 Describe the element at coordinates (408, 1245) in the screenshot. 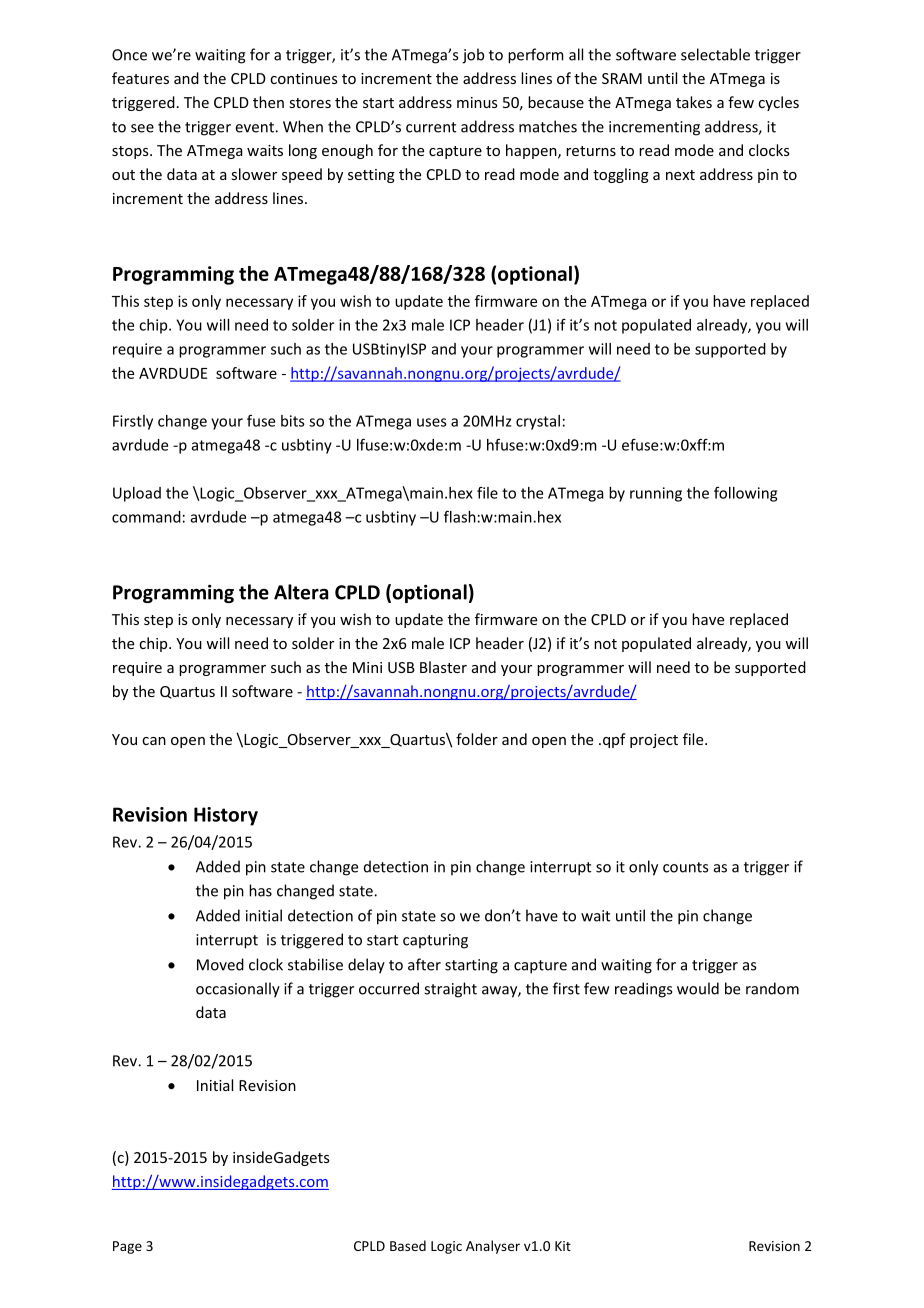

I see `Based` at that location.
